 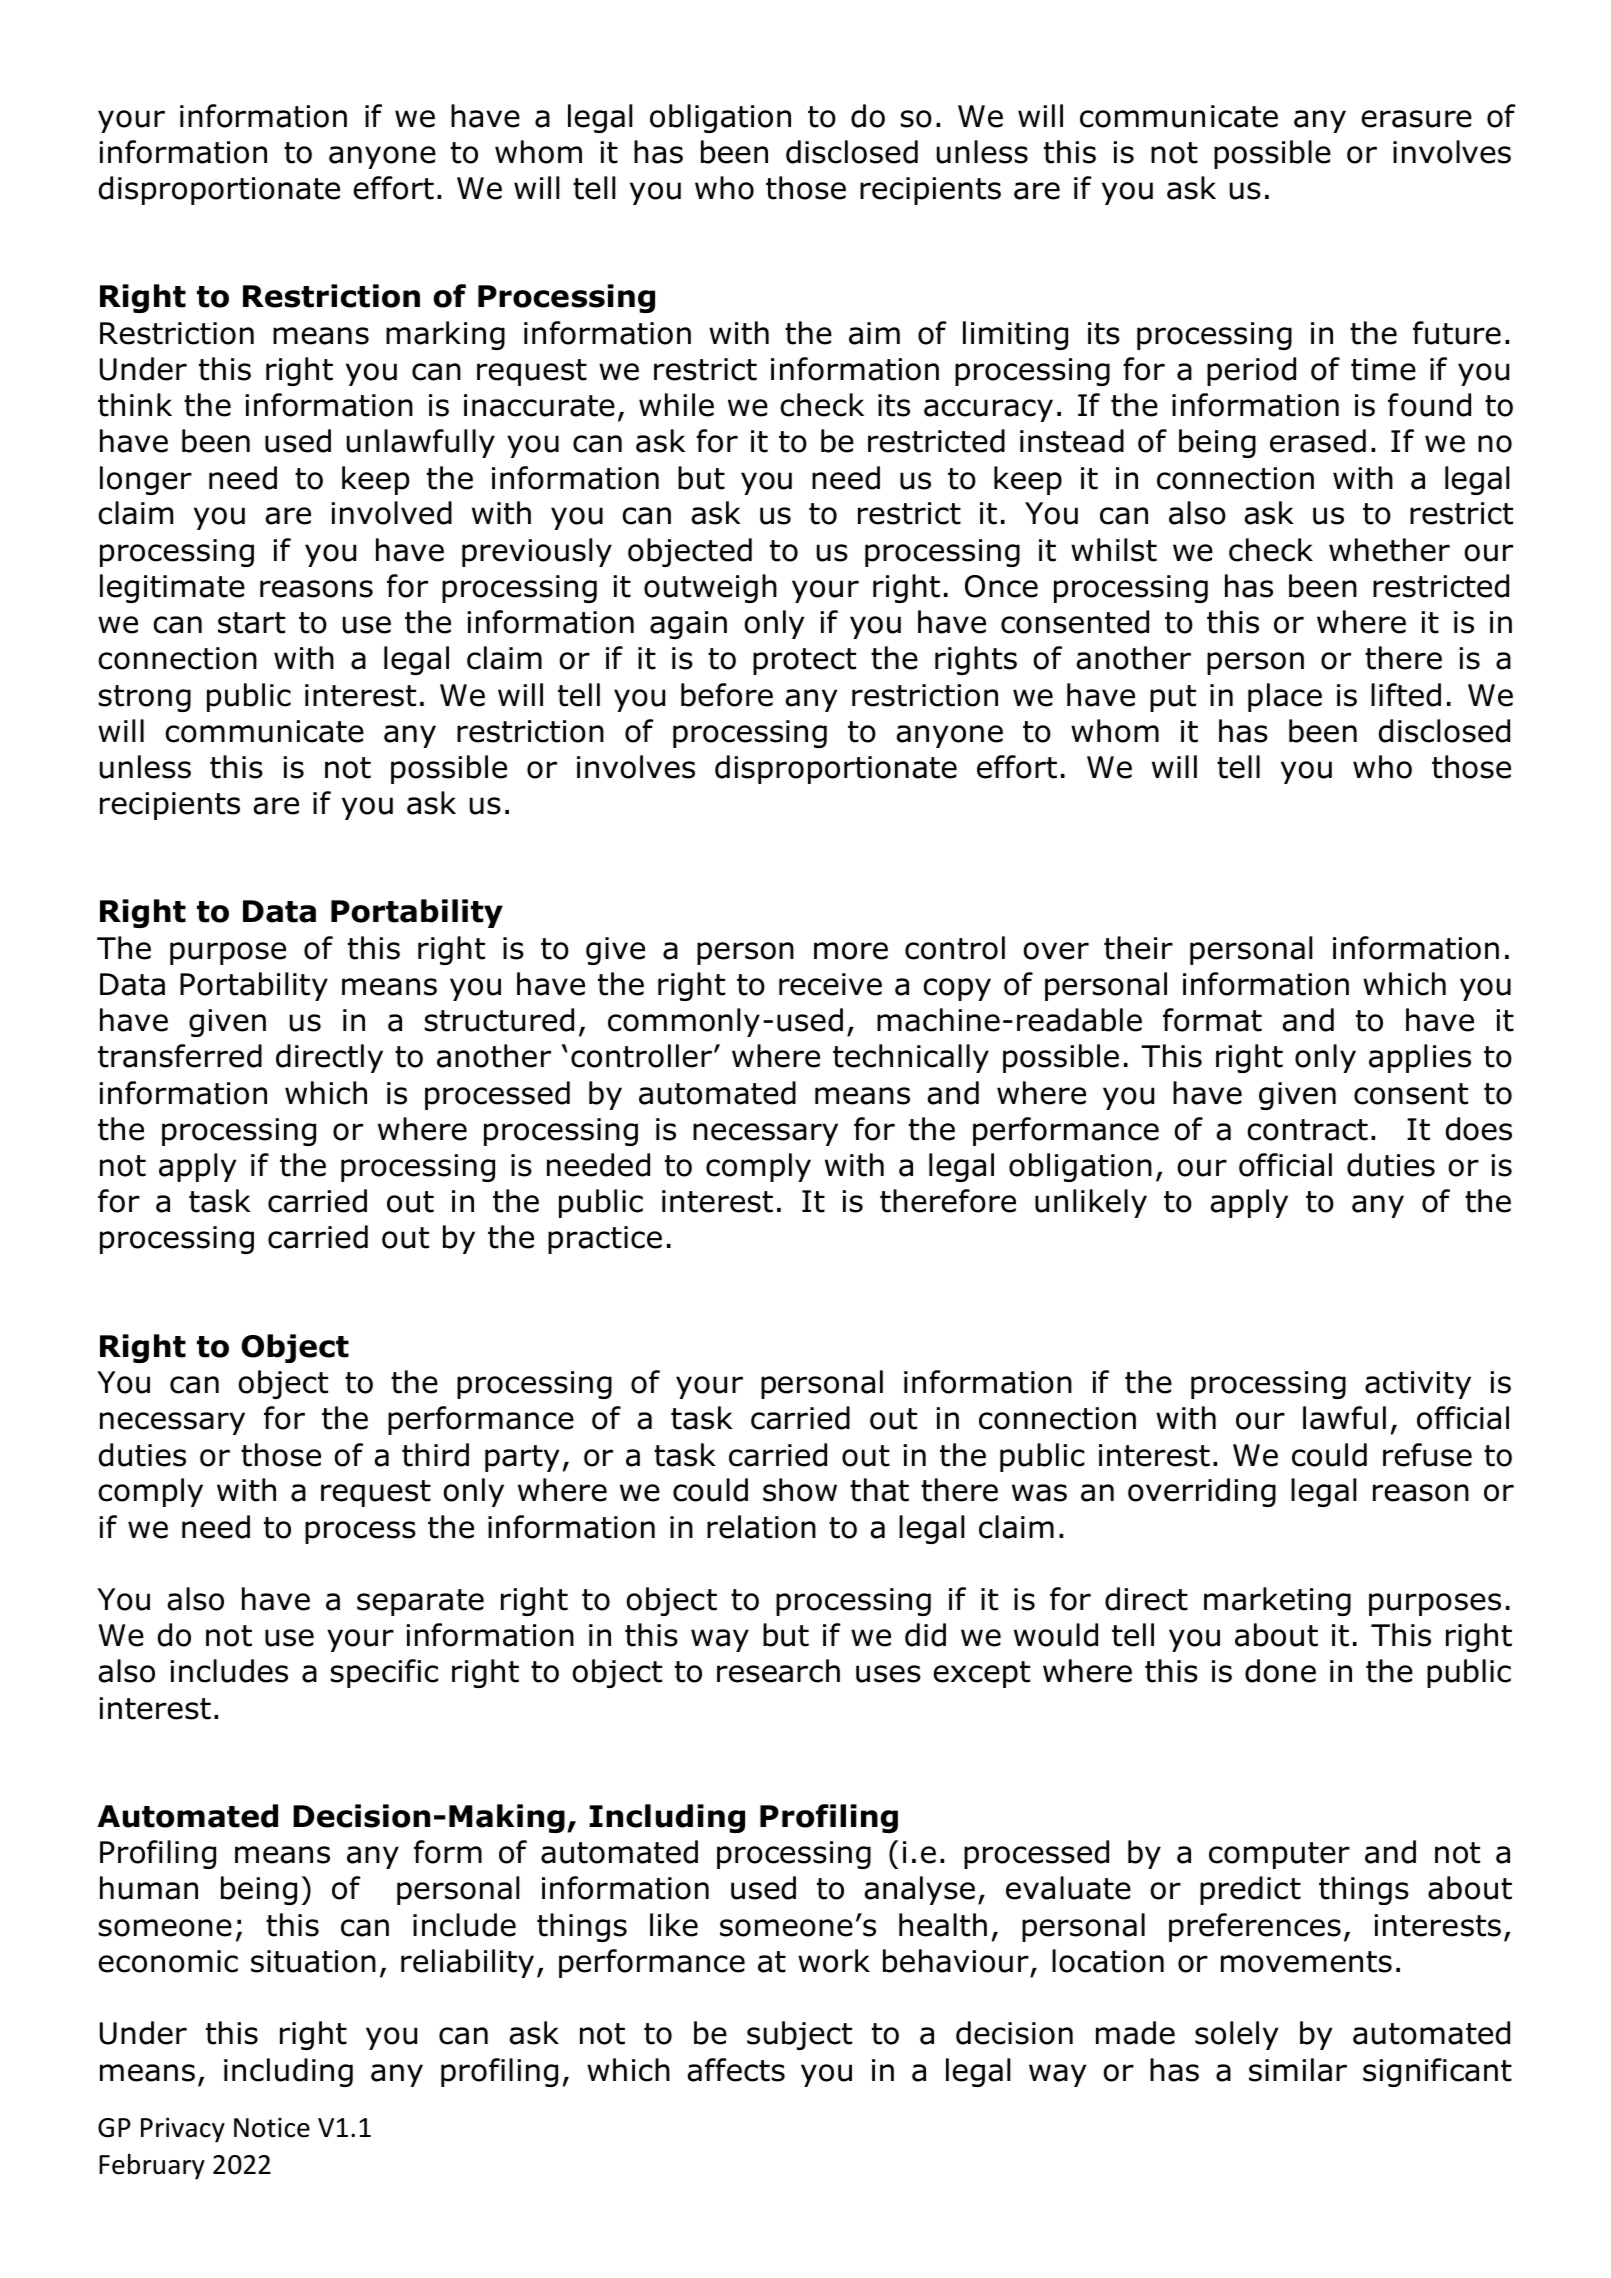 I want to click on transferred, so click(x=180, y=1056).
